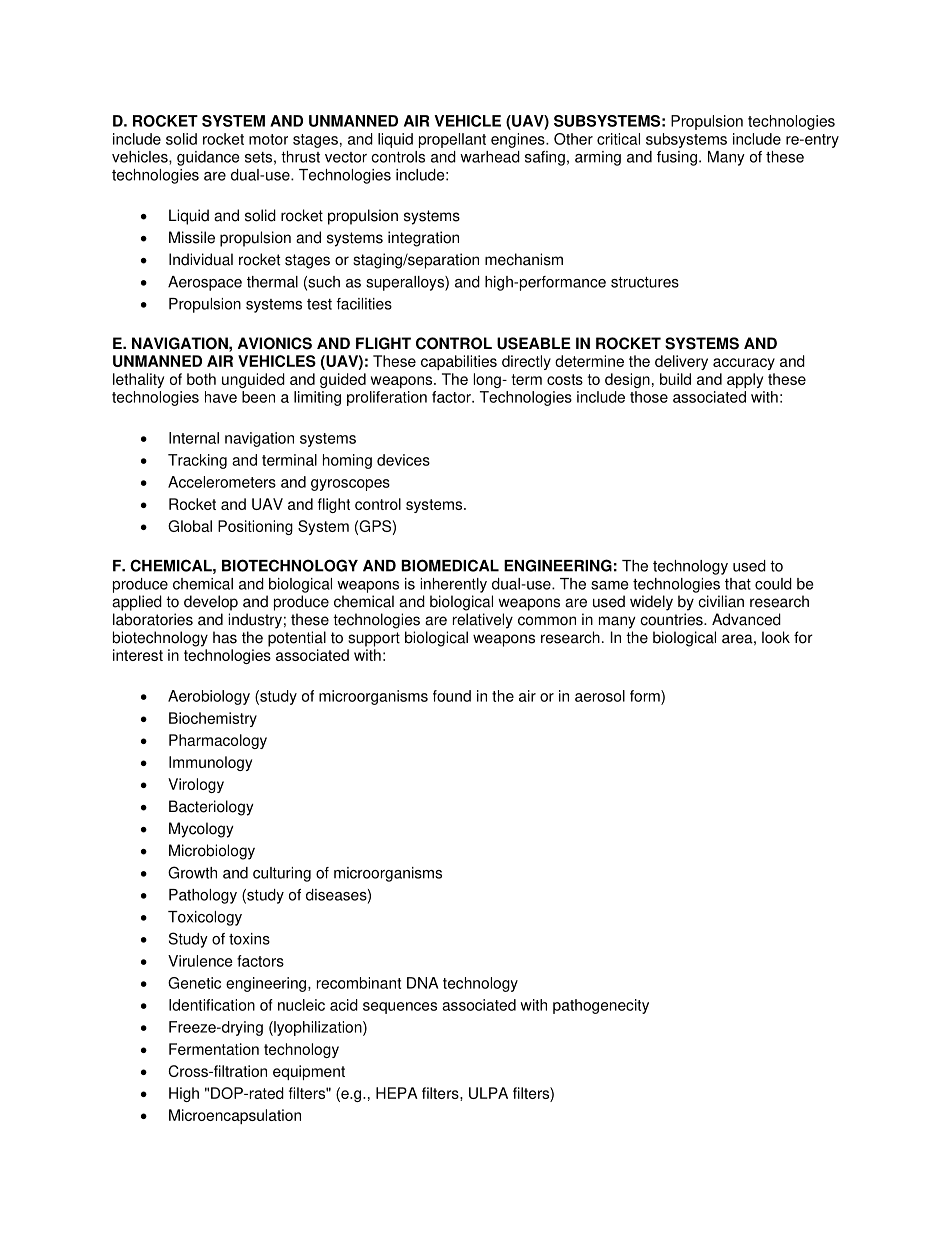 The height and width of the page is (1233, 952). I want to click on that, so click(738, 584).
